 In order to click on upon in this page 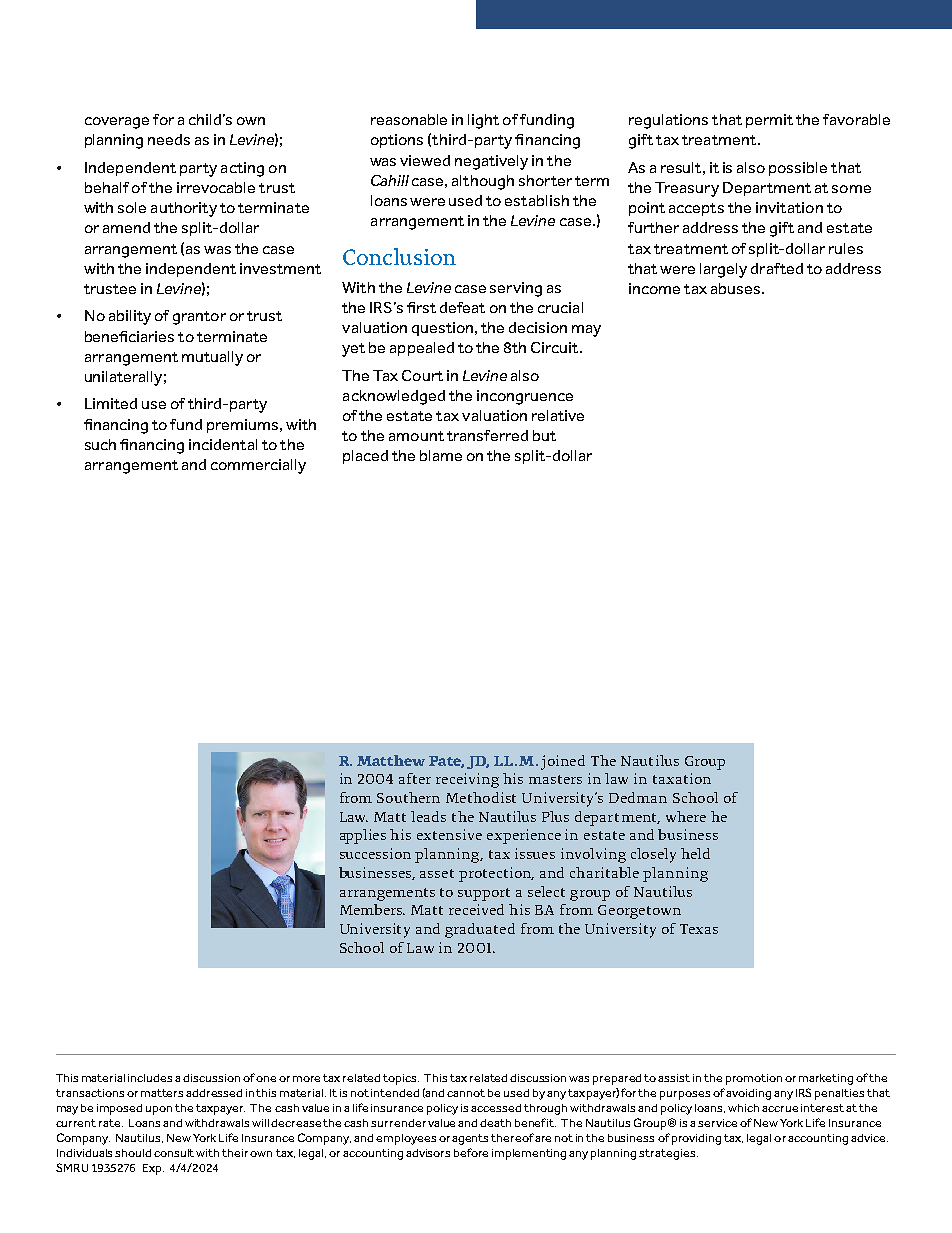, I will do `click(159, 1110)`.
